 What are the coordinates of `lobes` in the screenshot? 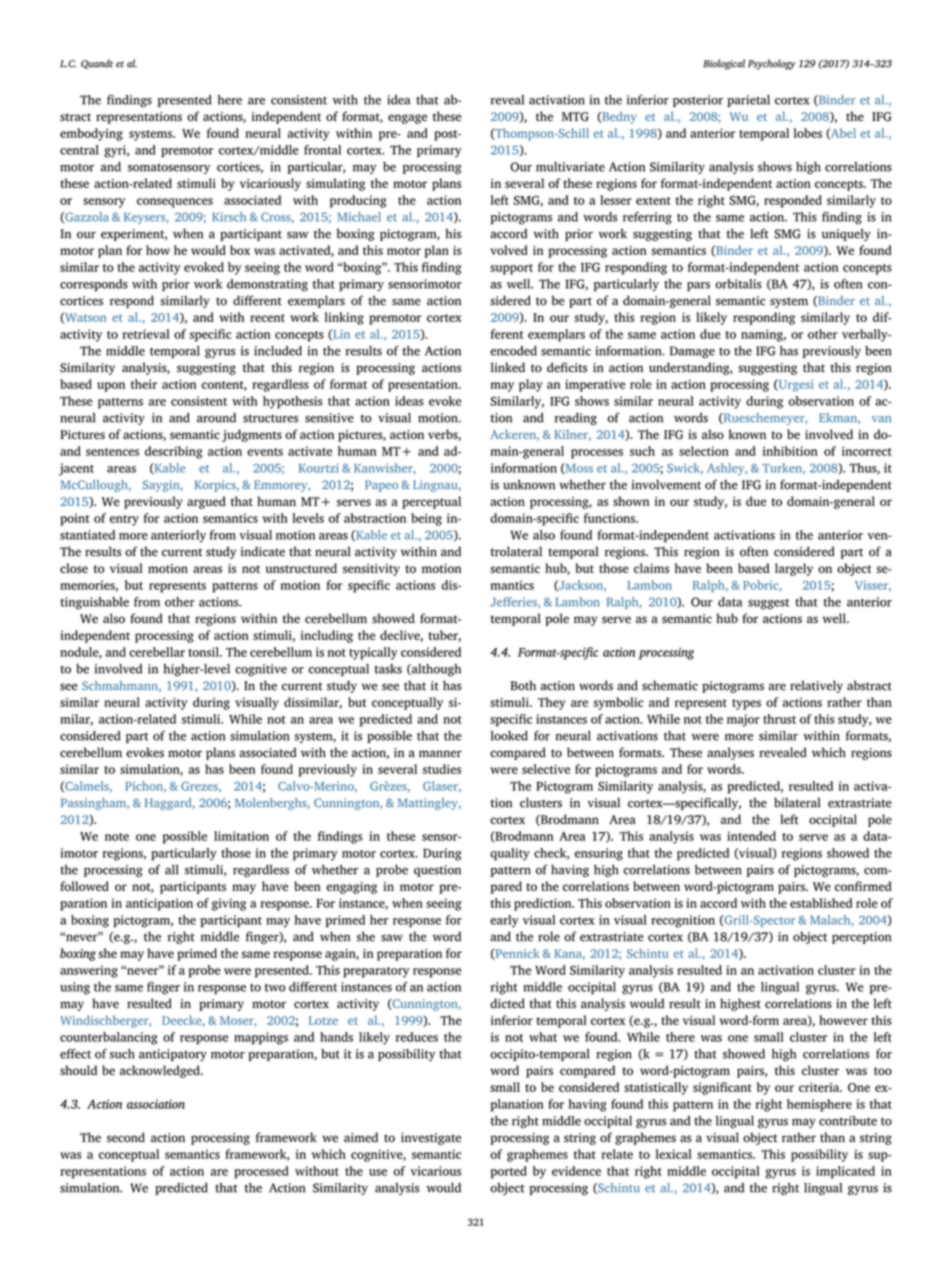 It's located at (808, 133).
